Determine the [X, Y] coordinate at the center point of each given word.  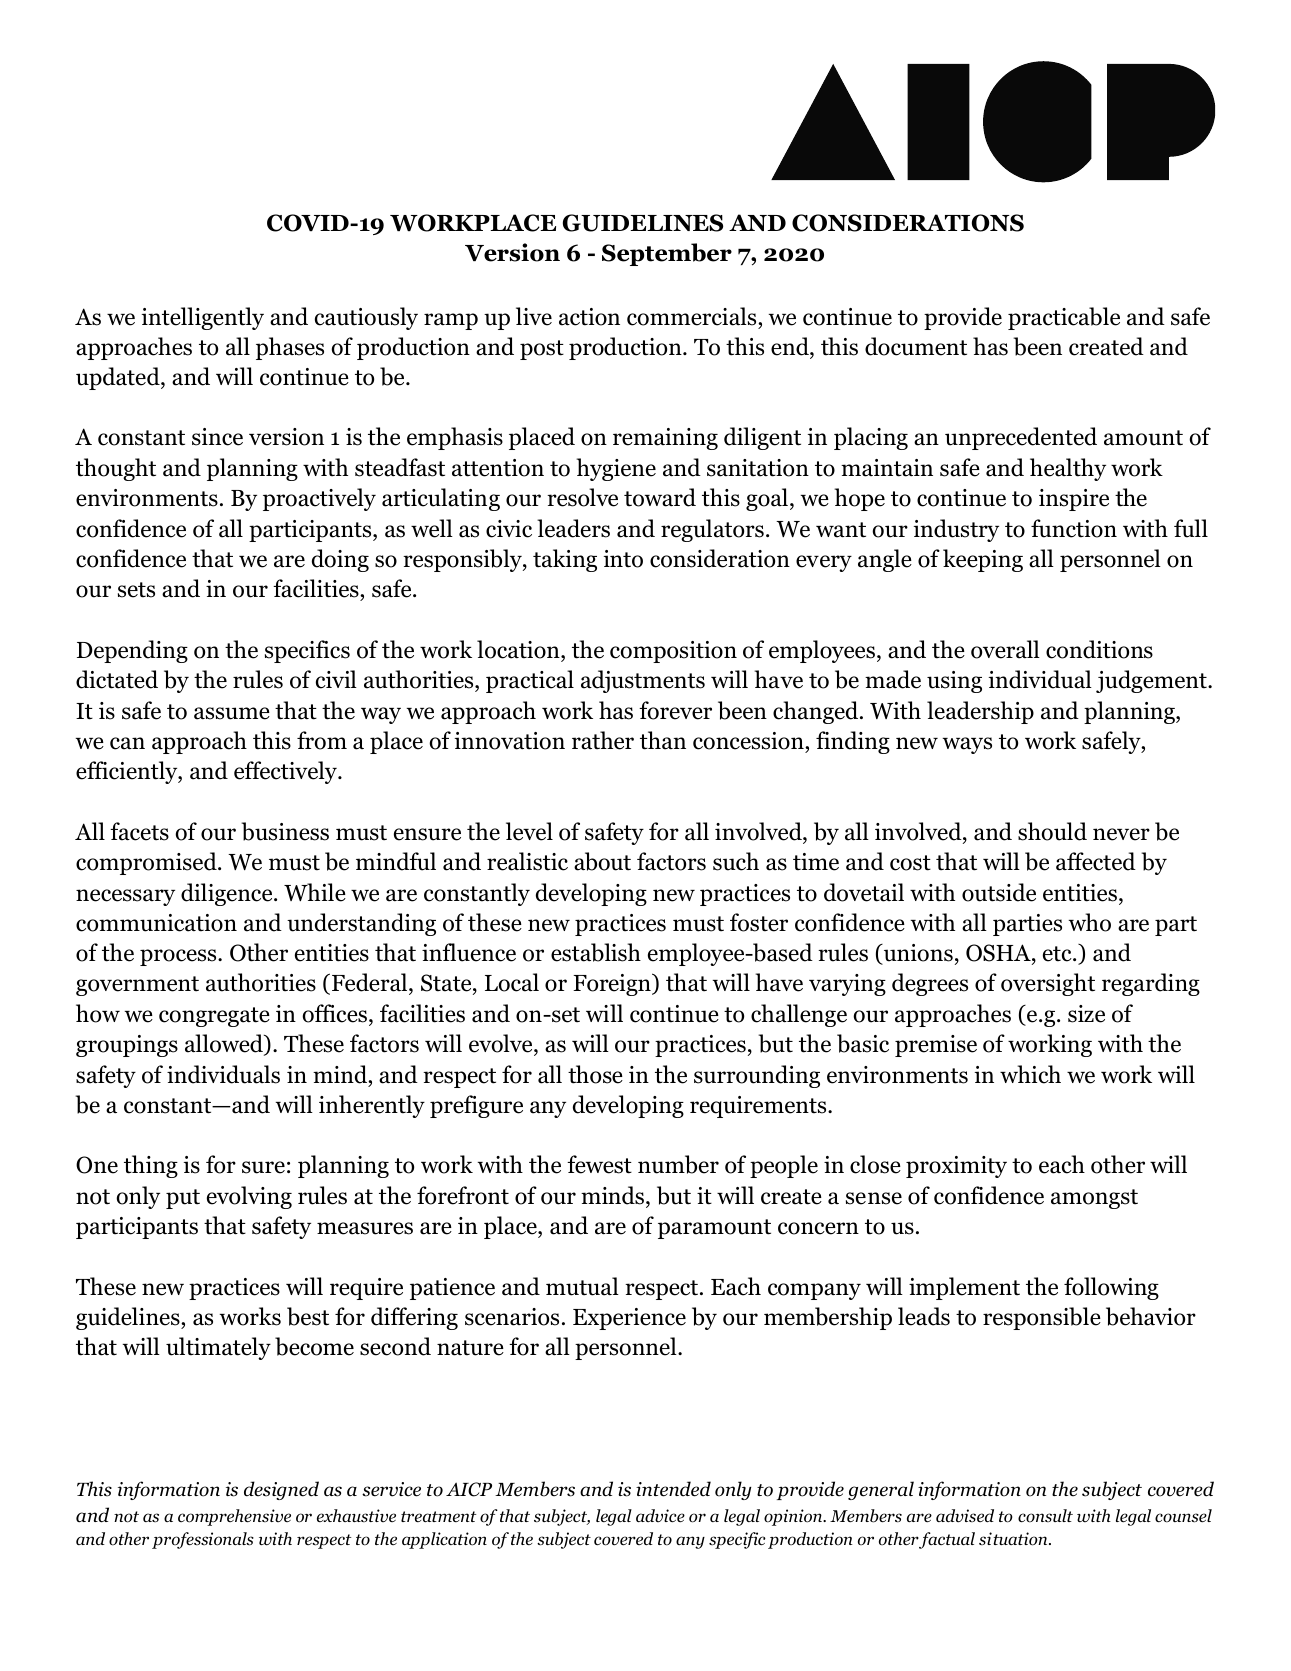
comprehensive [234, 1517]
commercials [693, 316]
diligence [228, 894]
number [678, 1164]
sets [136, 590]
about [602, 861]
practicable [1064, 318]
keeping [983, 560]
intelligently [203, 318]
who [1089, 922]
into [623, 559]
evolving [249, 1197]
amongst [1094, 1199]
